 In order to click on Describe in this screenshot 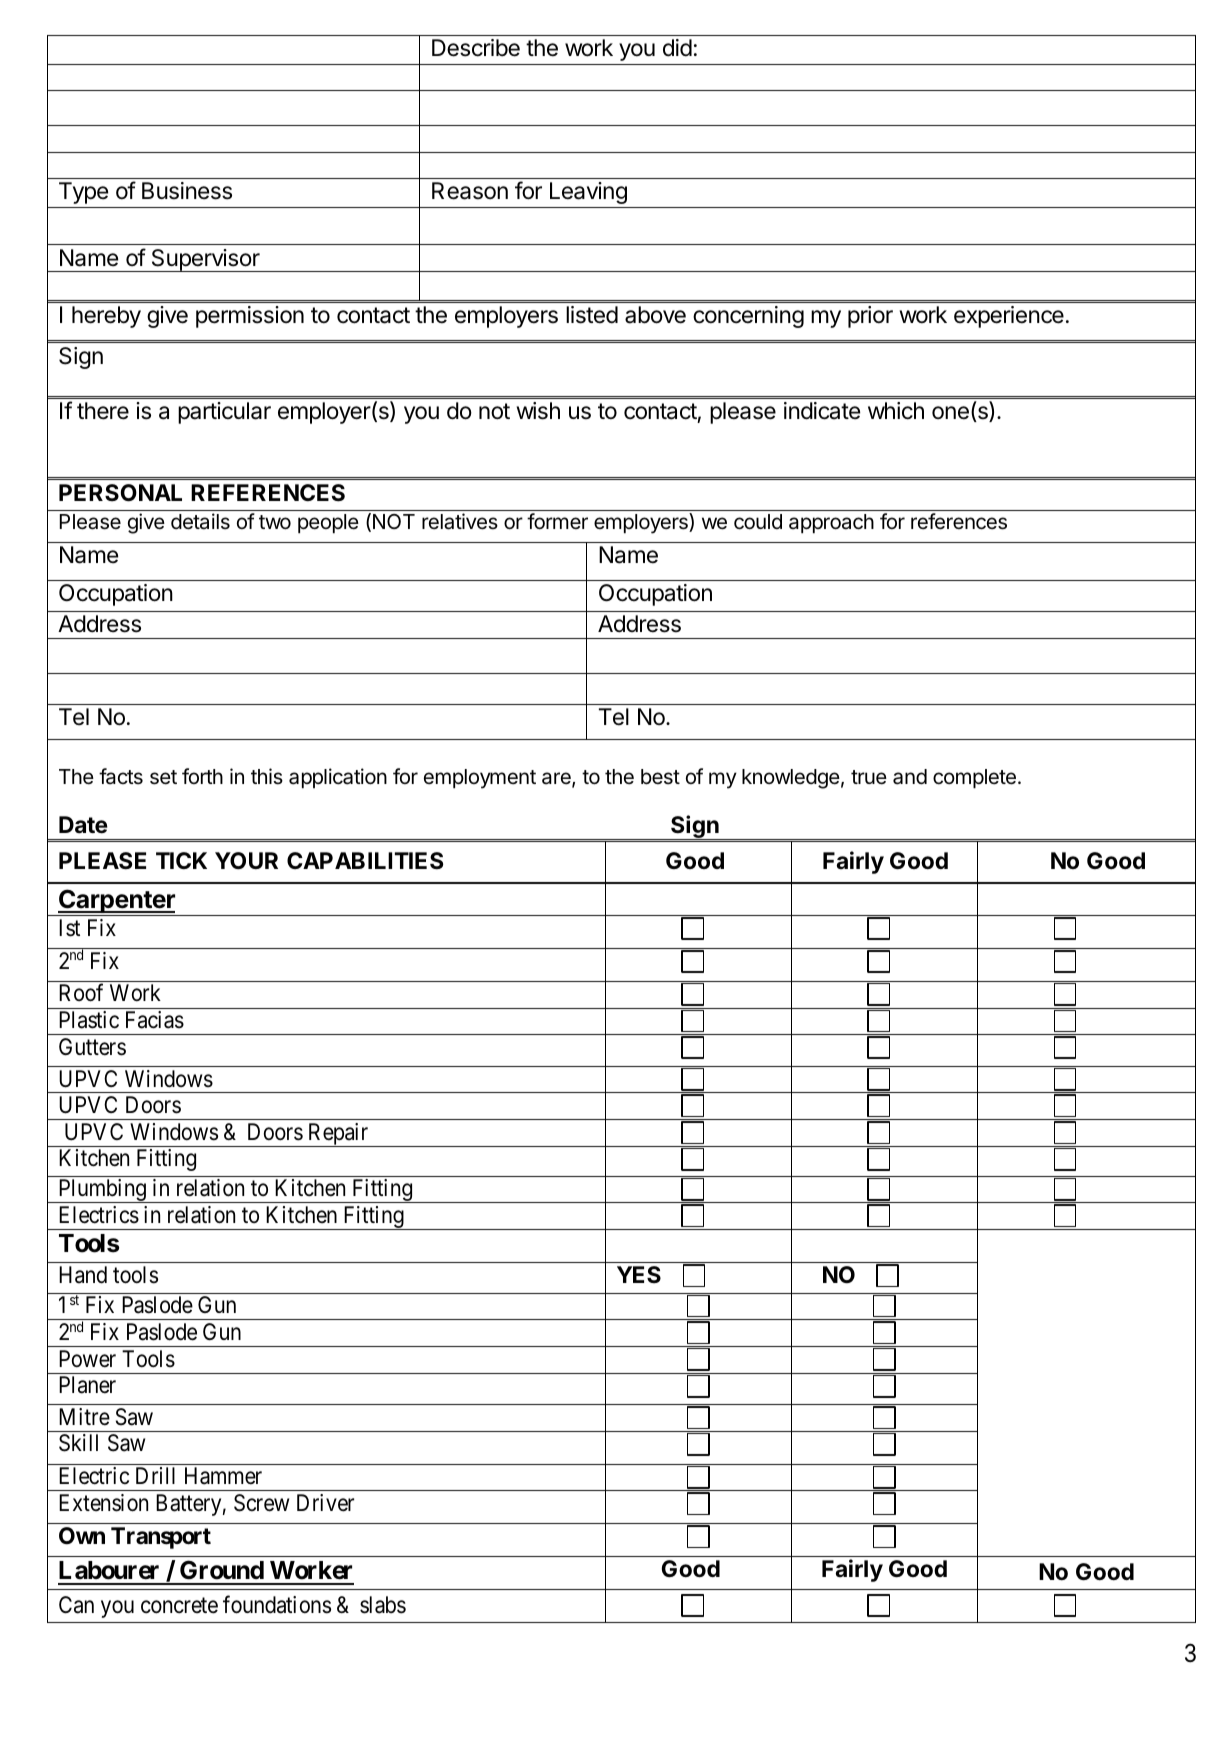, I will do `click(476, 48)`.
